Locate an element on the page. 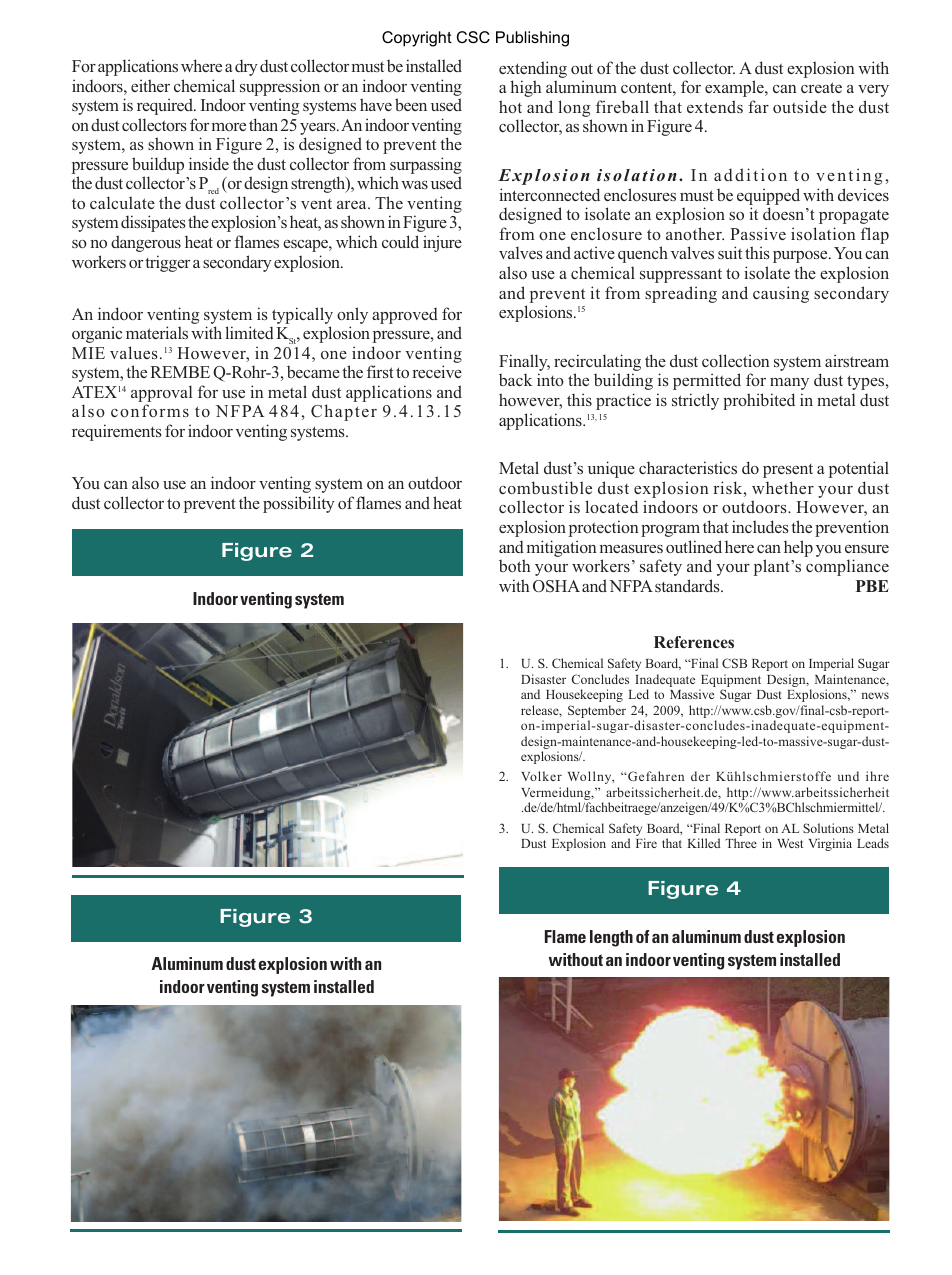  length is located at coordinates (611, 938).
